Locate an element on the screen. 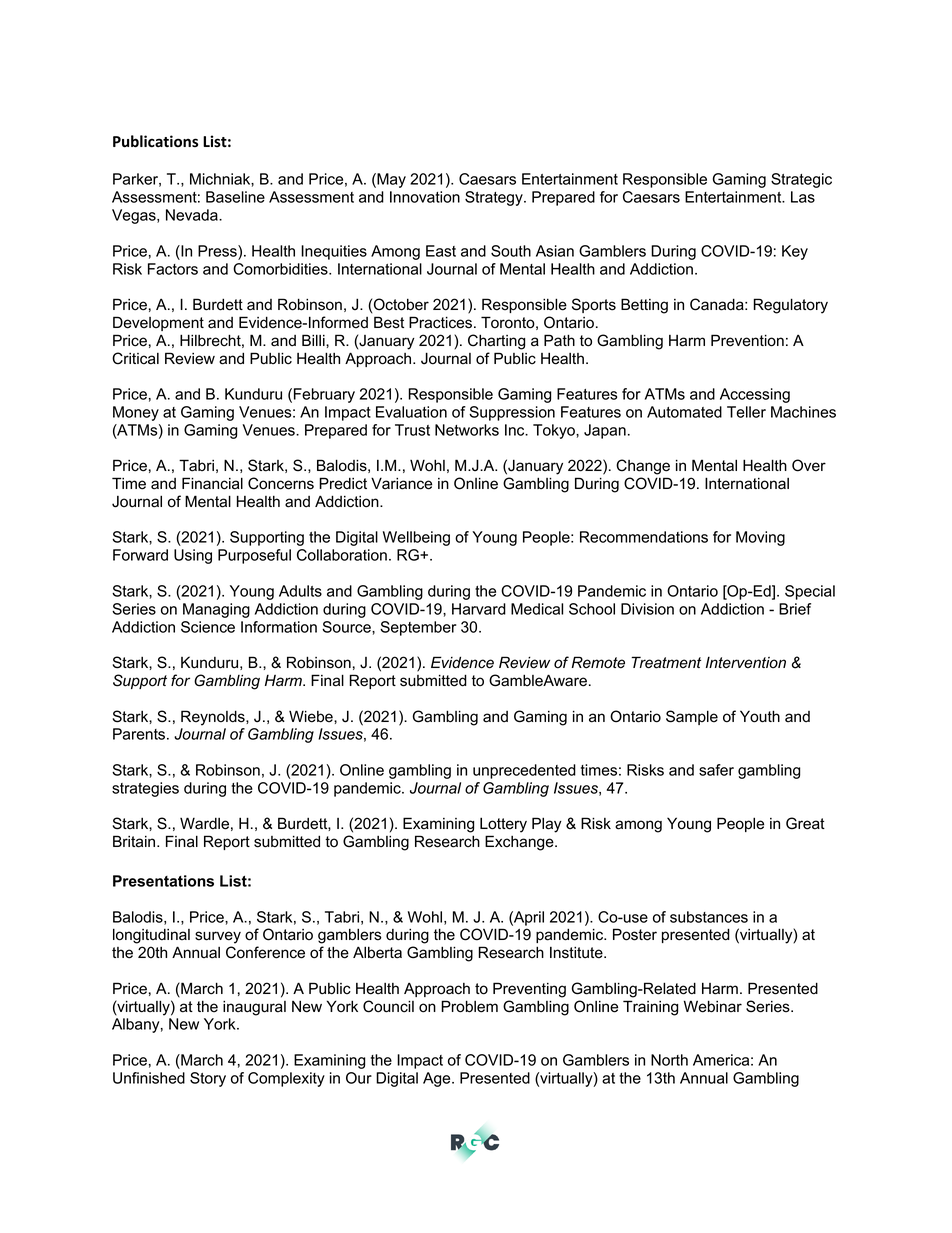 This screenshot has width=952, height=1233. Variance is located at coordinates (401, 483).
